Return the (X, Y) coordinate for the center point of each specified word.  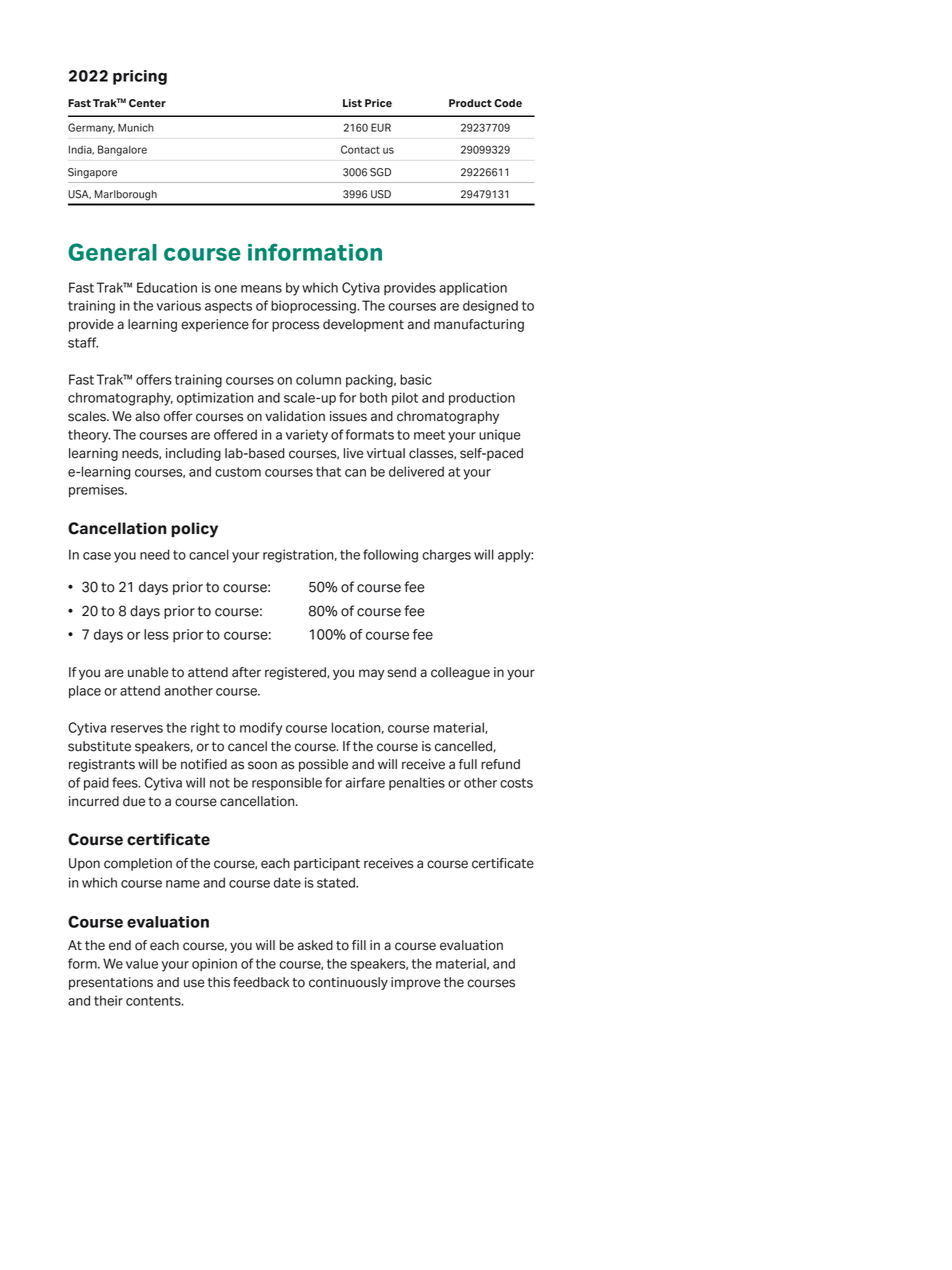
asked (315, 945)
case (97, 556)
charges (446, 556)
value (142, 963)
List (352, 103)
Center (147, 103)
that (328, 471)
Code (508, 103)
